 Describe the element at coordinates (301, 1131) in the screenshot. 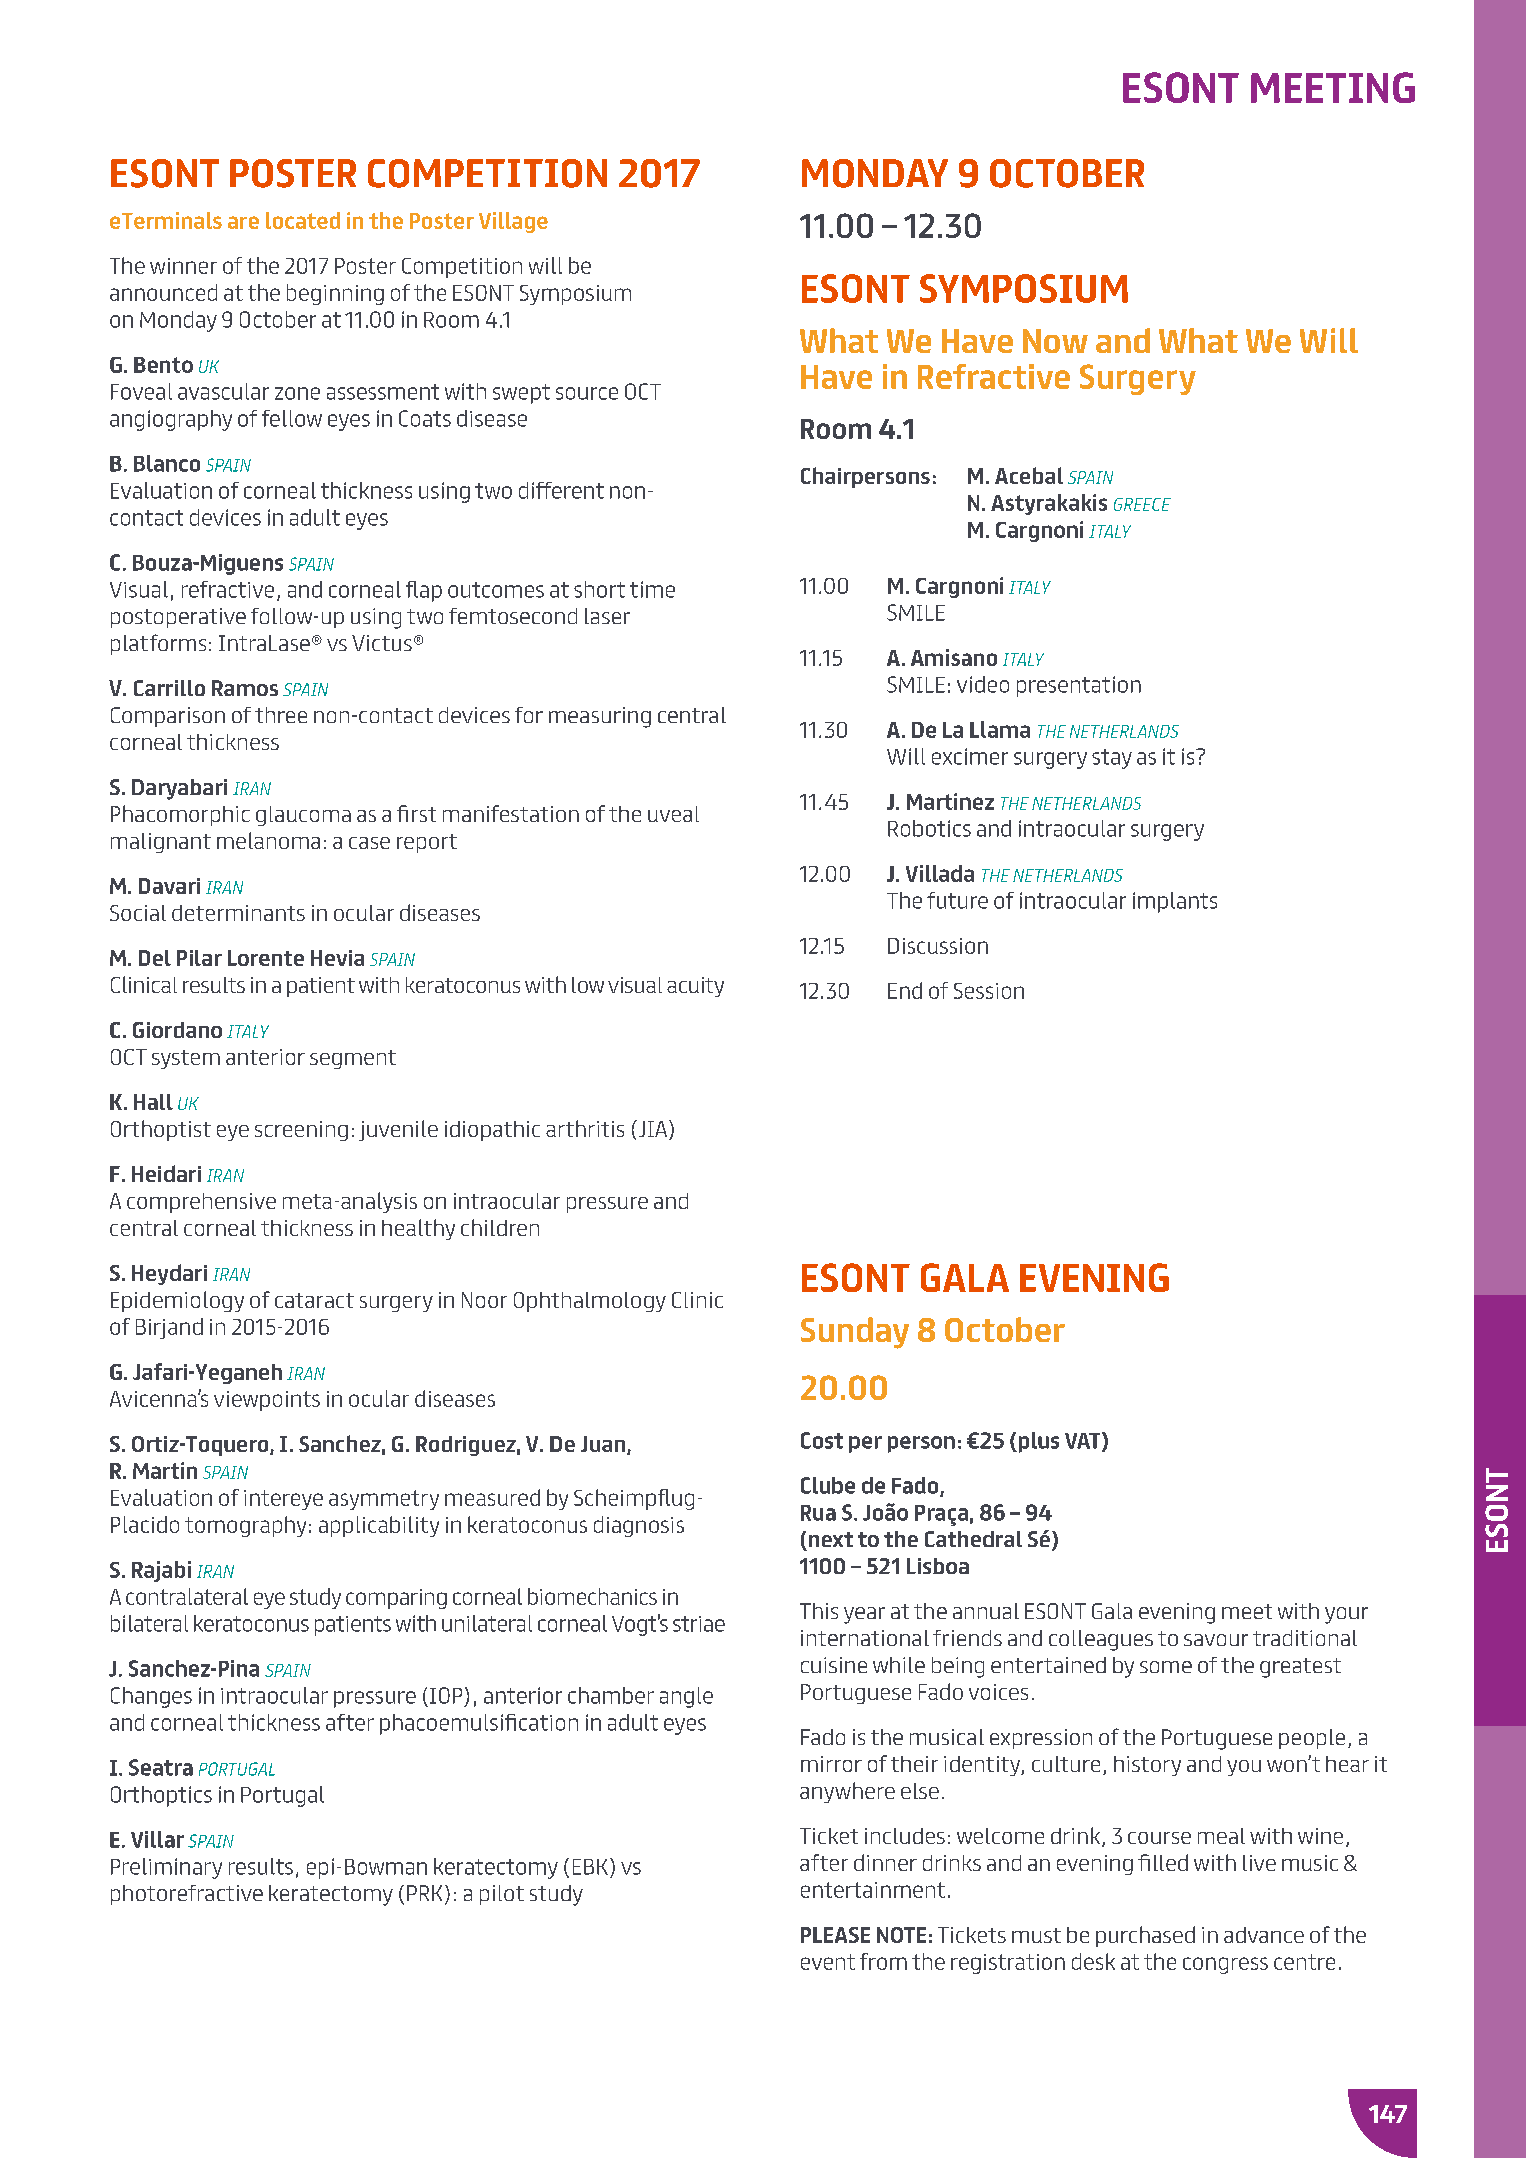

I see `screening` at that location.
